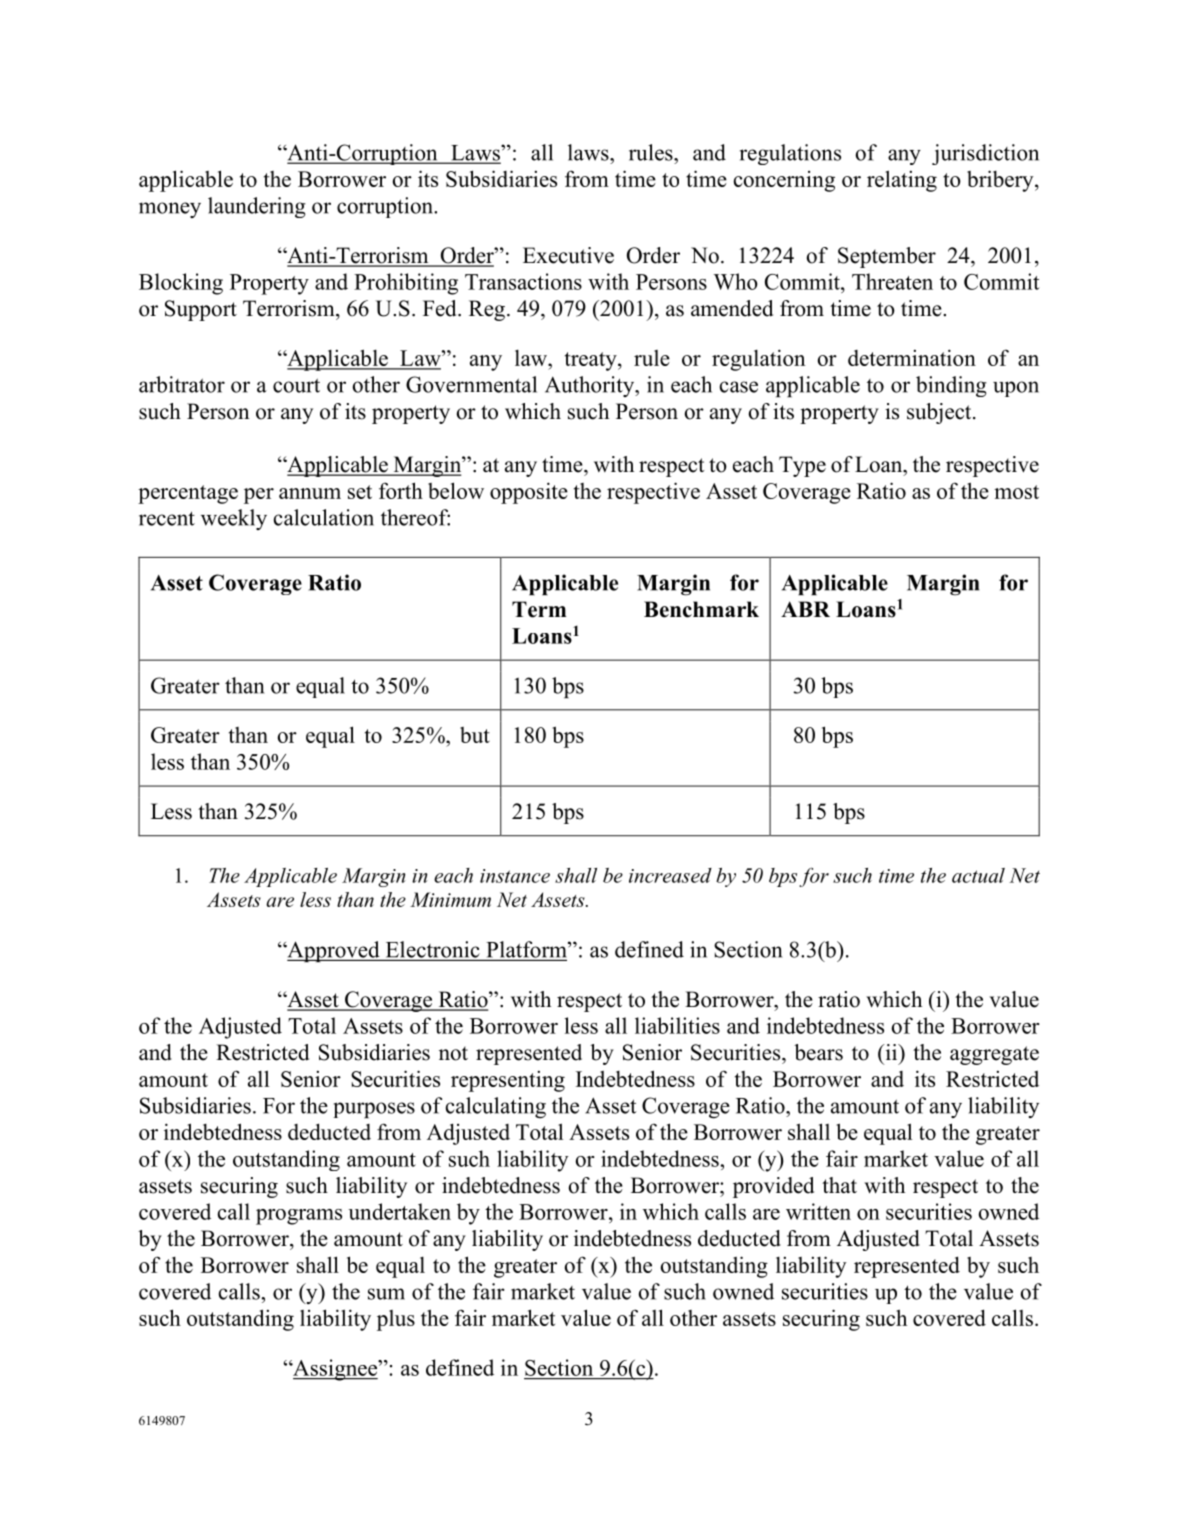 The height and width of the screenshot is (1525, 1178). Describe the element at coordinates (902, 181) in the screenshot. I see `relating` at that location.
